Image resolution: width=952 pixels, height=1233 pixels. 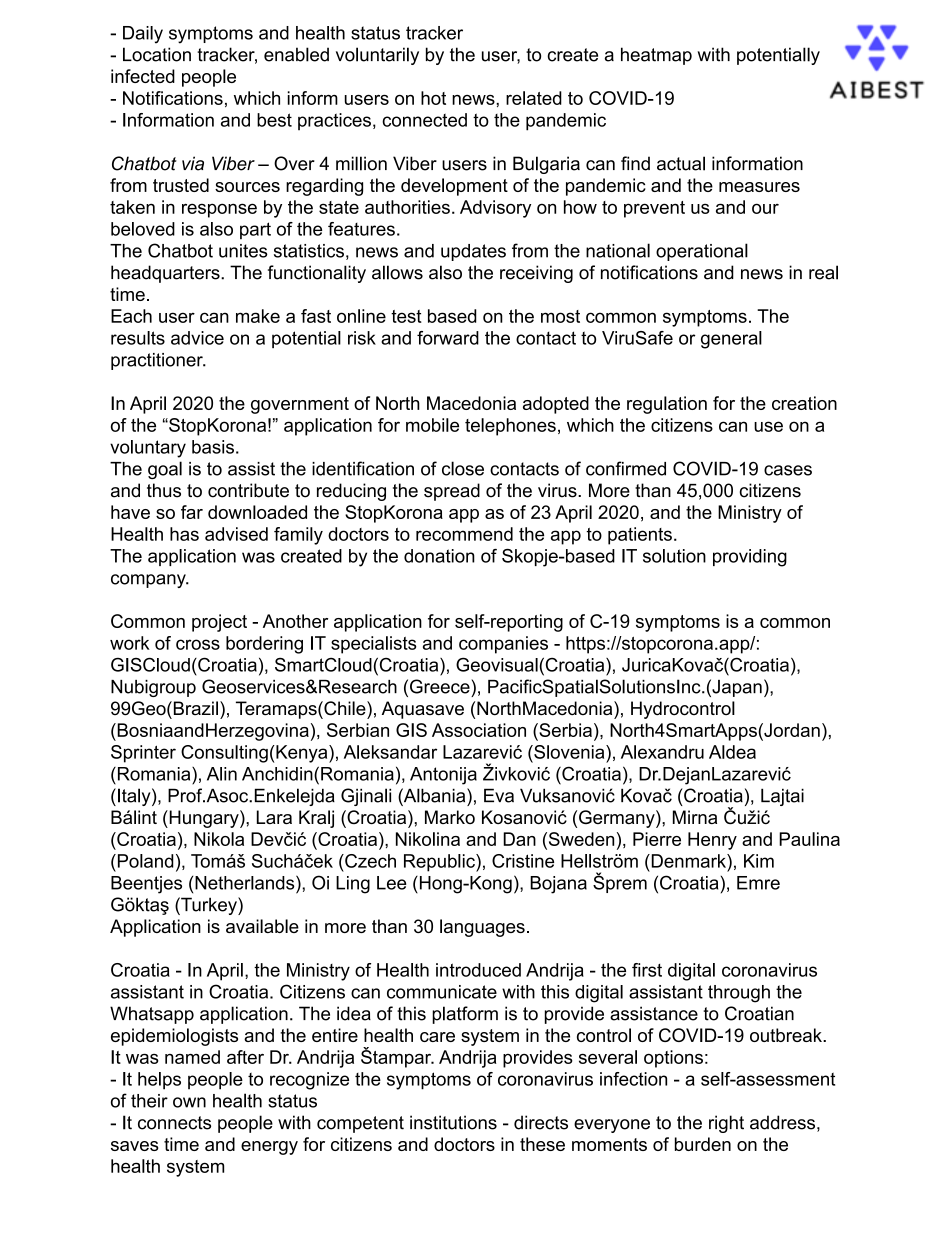 I want to click on forward, so click(x=448, y=338).
